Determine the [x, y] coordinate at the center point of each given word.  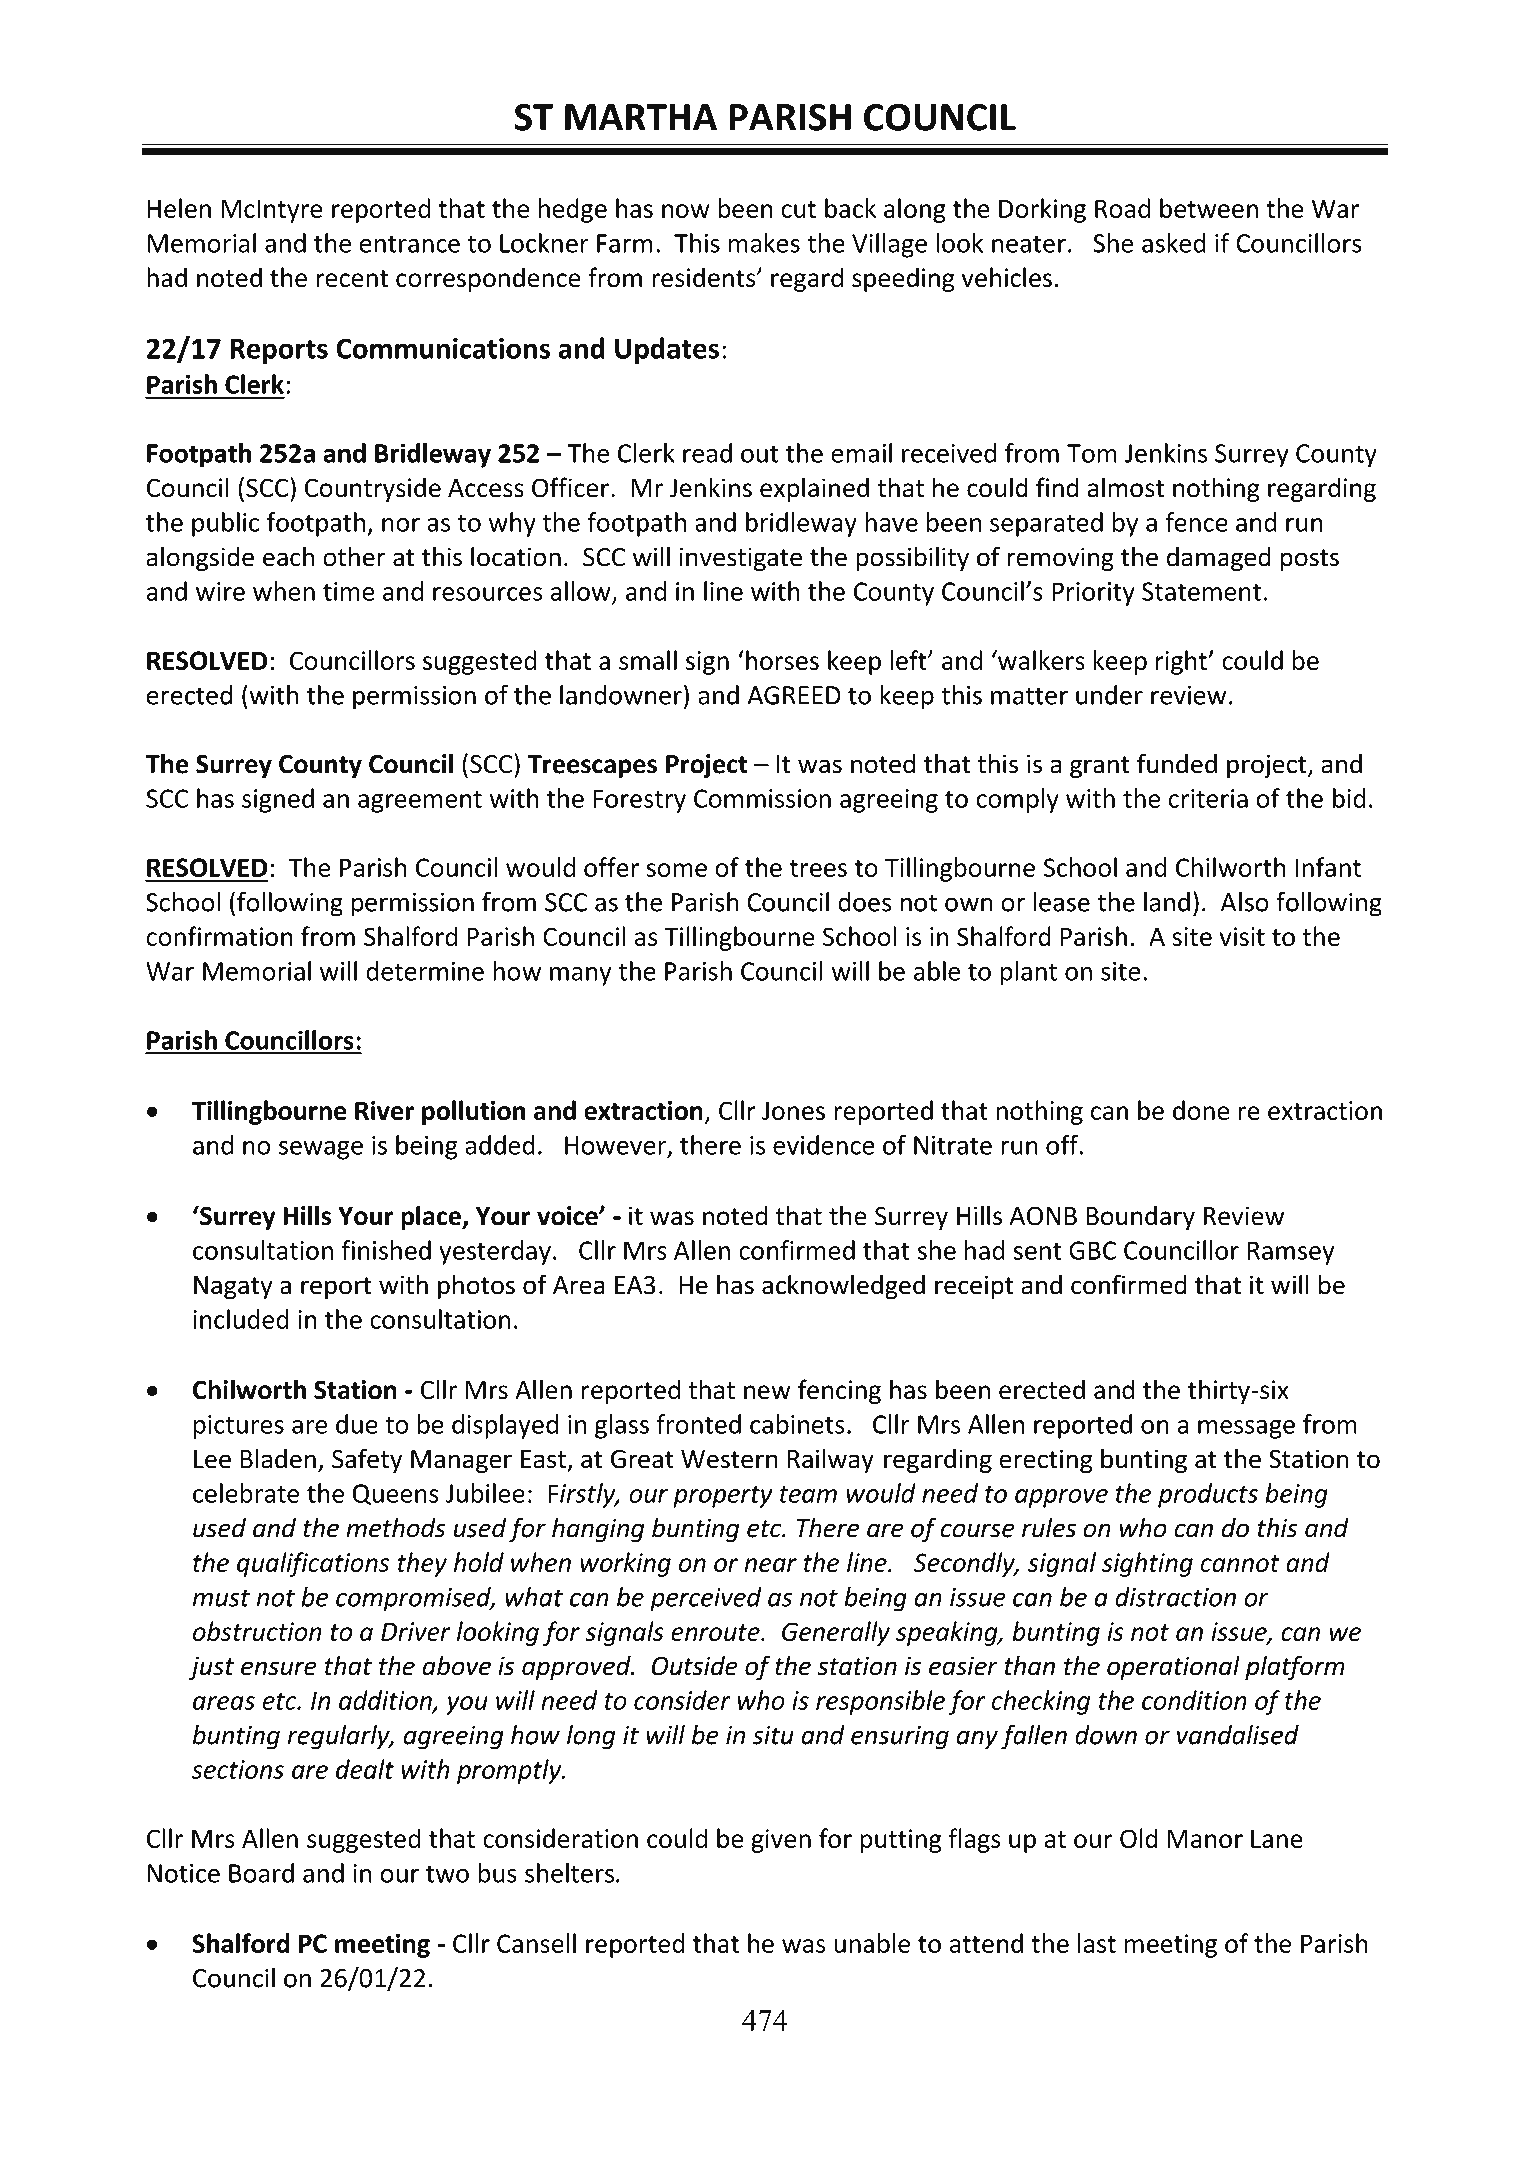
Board [261, 1873]
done [1201, 1110]
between [1209, 208]
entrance [409, 244]
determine [425, 971]
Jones [793, 1110]
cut [798, 209]
